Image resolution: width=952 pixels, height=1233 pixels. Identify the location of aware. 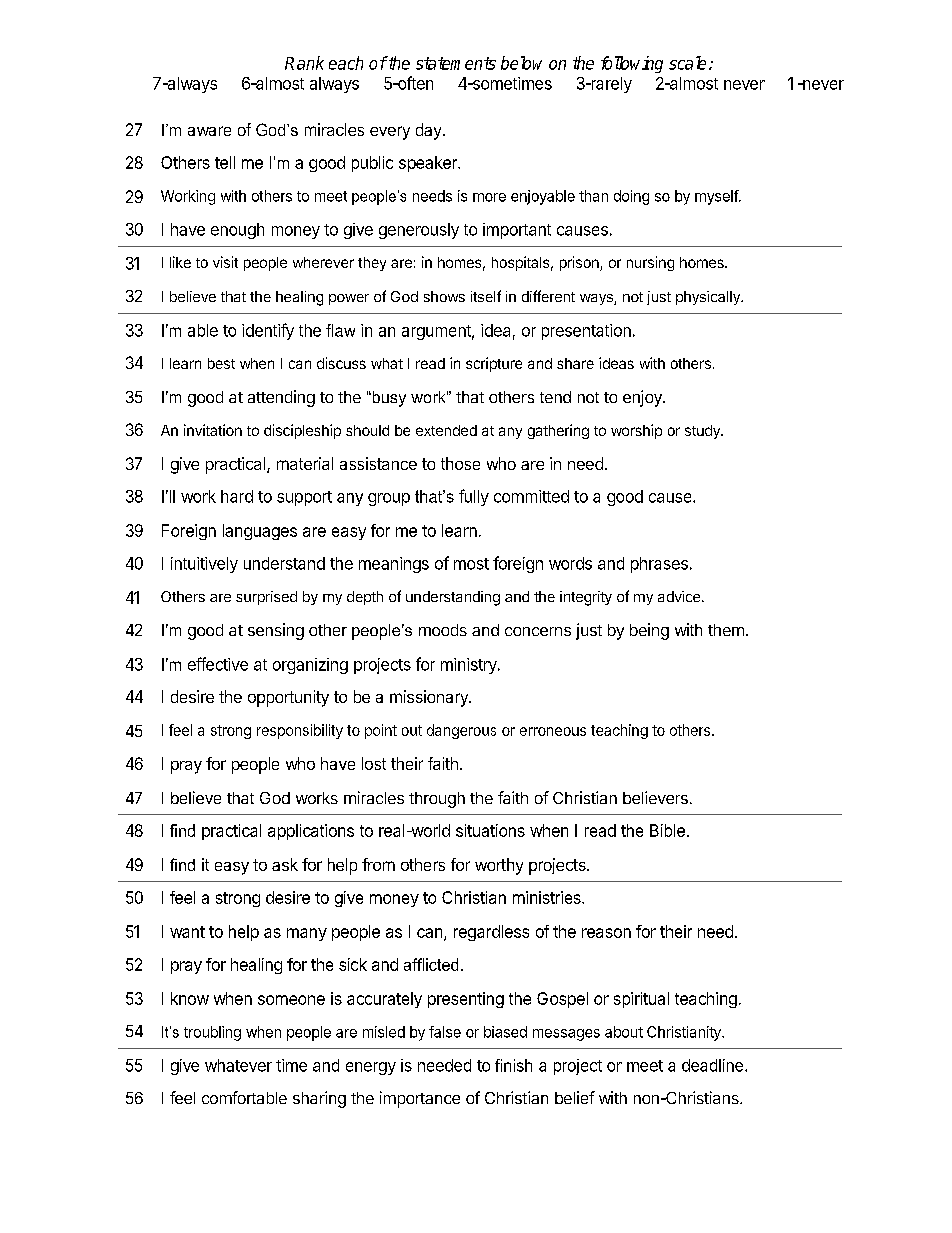
(209, 131).
